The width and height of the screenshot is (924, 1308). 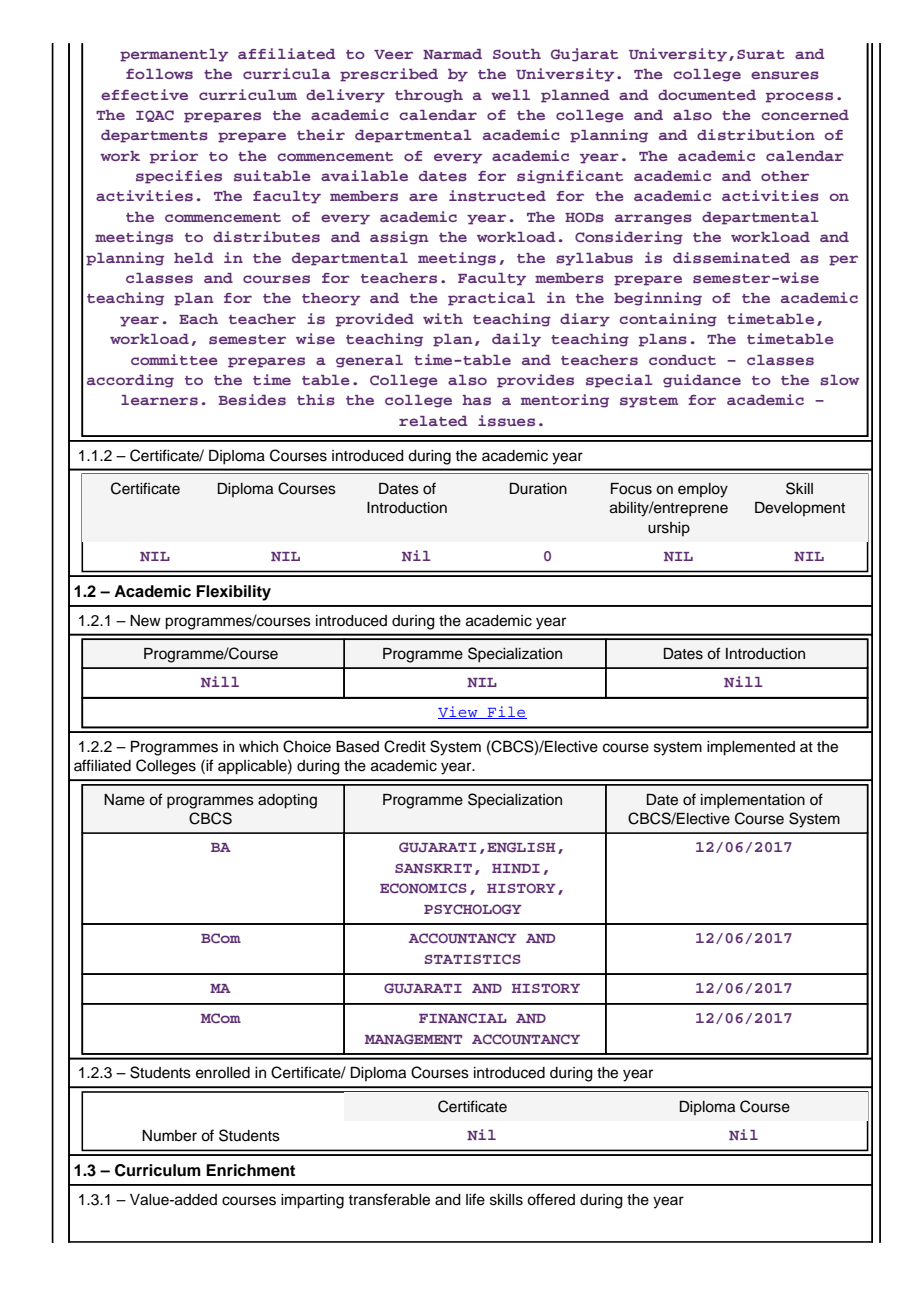 I want to click on follows, so click(x=159, y=74).
